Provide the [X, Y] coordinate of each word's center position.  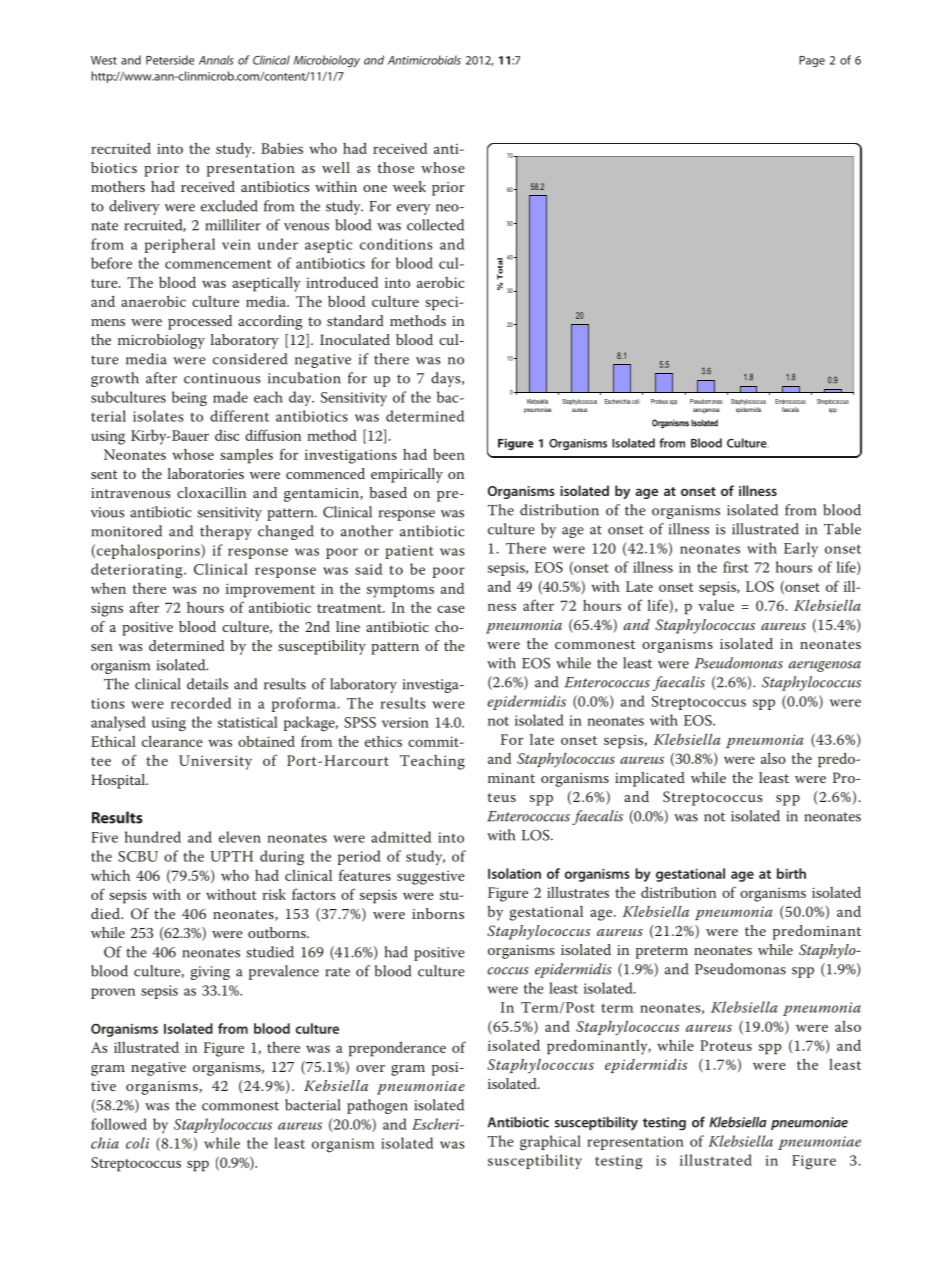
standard [355, 320]
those [395, 167]
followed [119, 1124]
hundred [153, 837]
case [451, 609]
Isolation [514, 873]
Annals [216, 60]
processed [200, 322]
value [716, 605]
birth [791, 873]
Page [812, 61]
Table [842, 529]
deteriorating [138, 571]
